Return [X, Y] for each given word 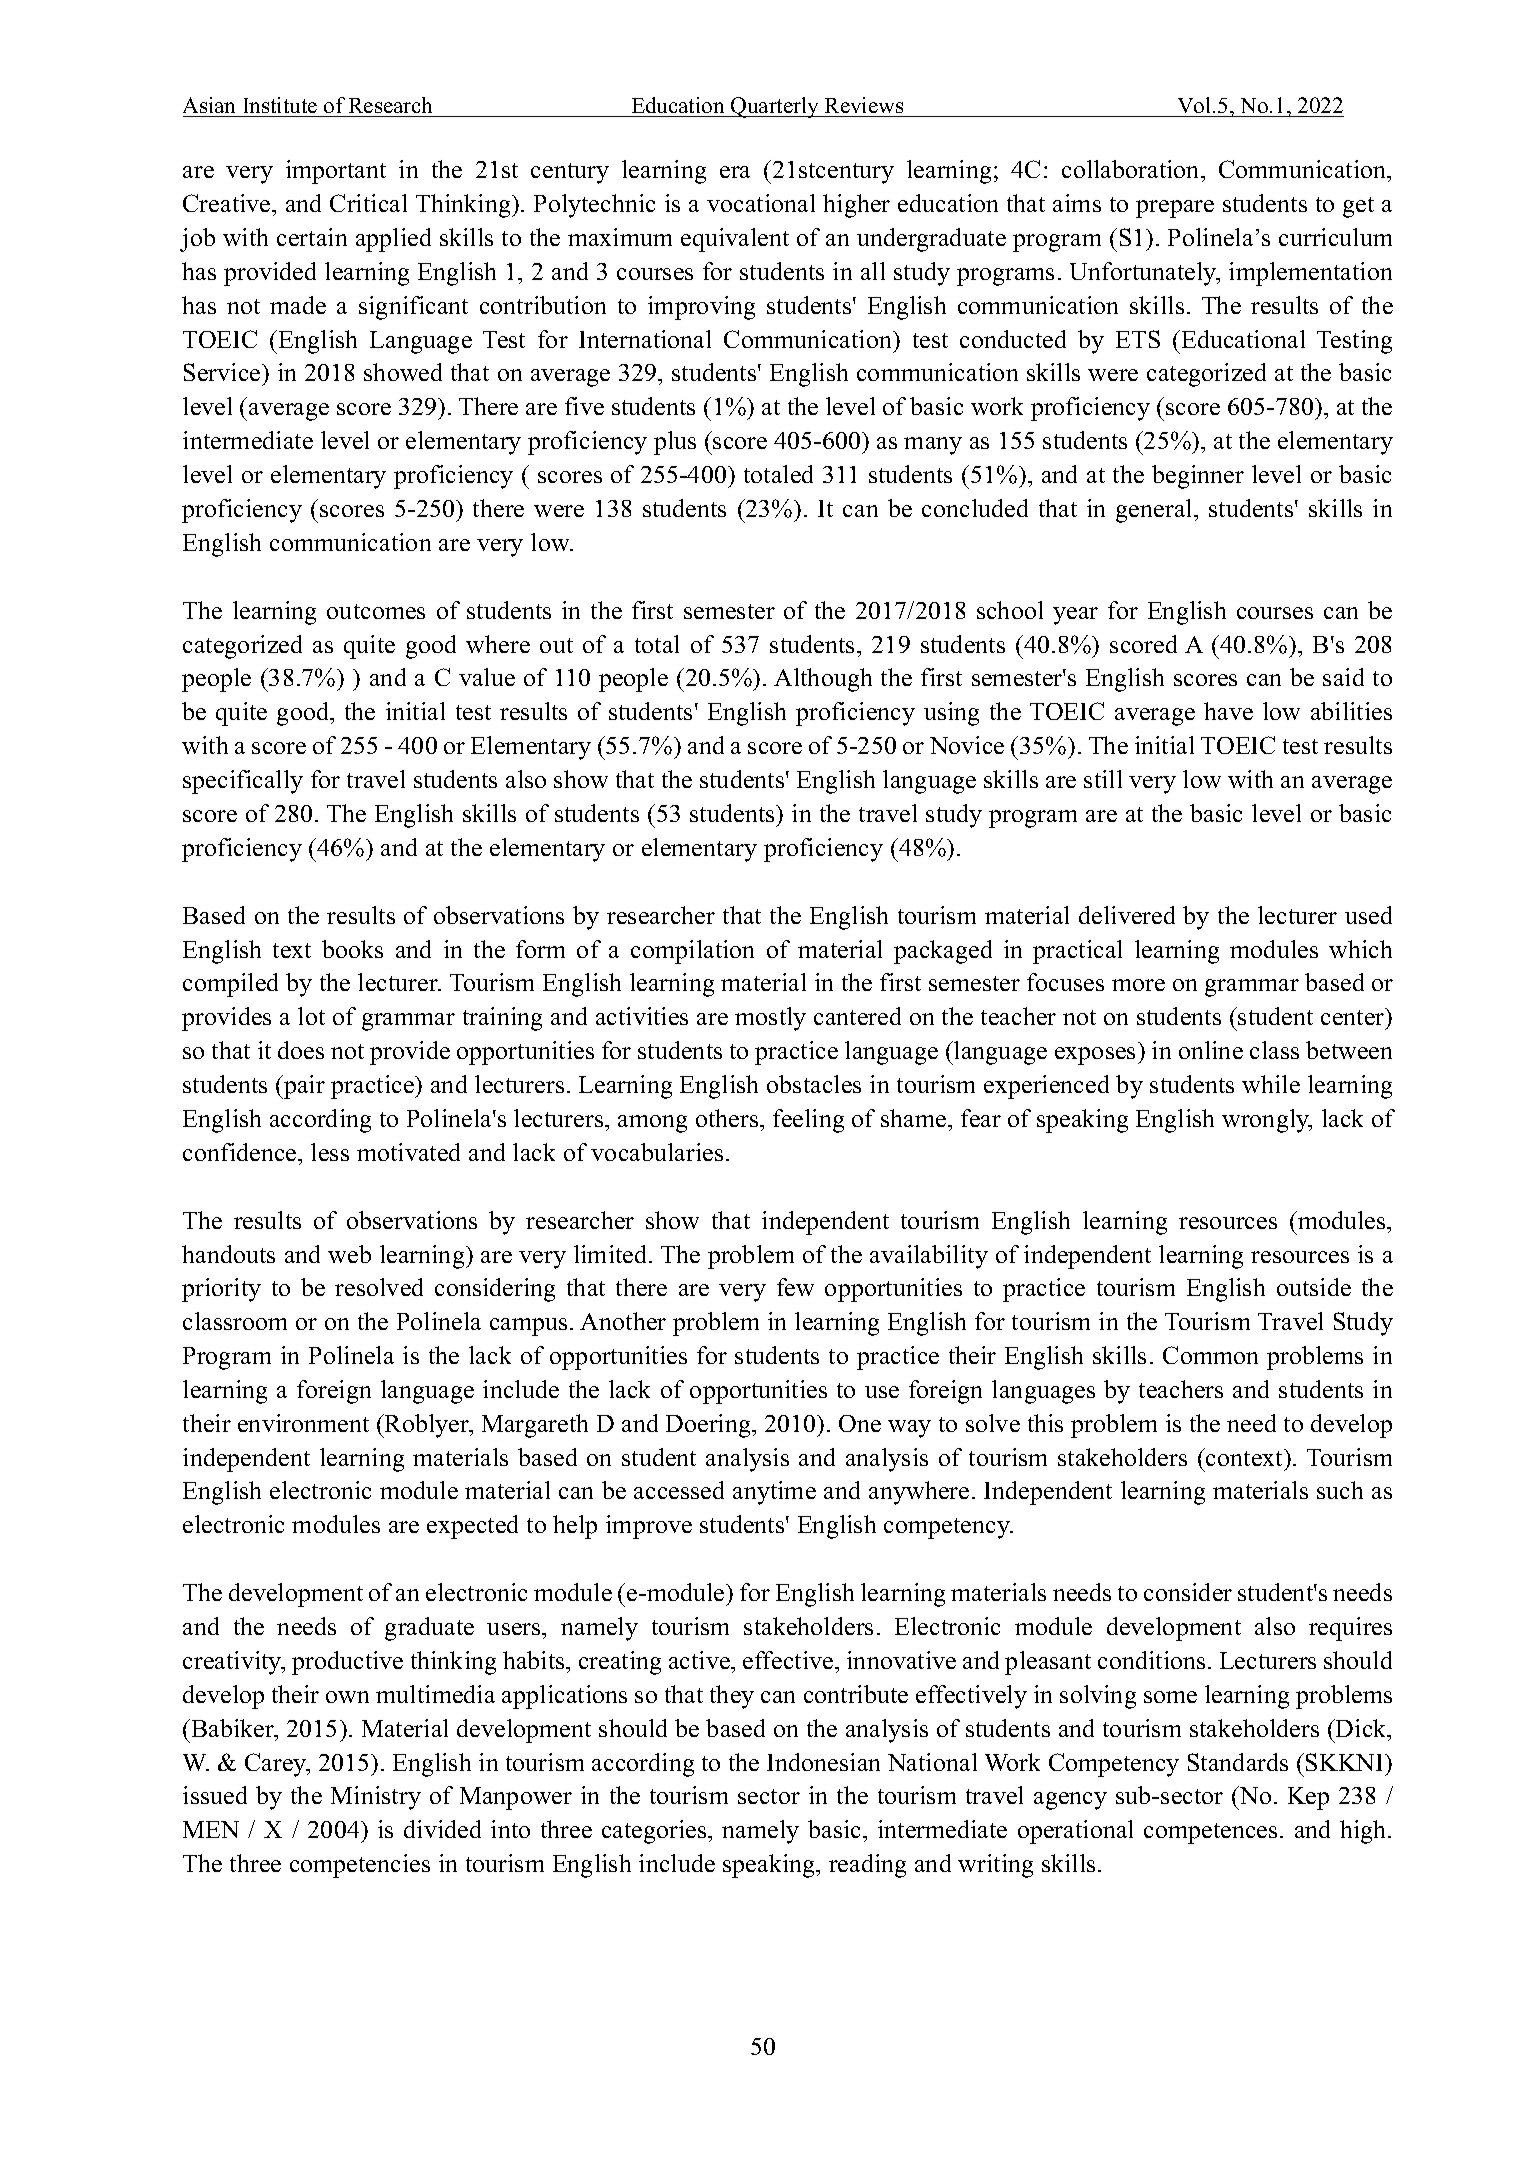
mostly [770, 1019]
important [336, 172]
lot [311, 1016]
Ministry [376, 1798]
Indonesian [823, 1762]
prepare [1175, 209]
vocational [761, 203]
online [1211, 1050]
